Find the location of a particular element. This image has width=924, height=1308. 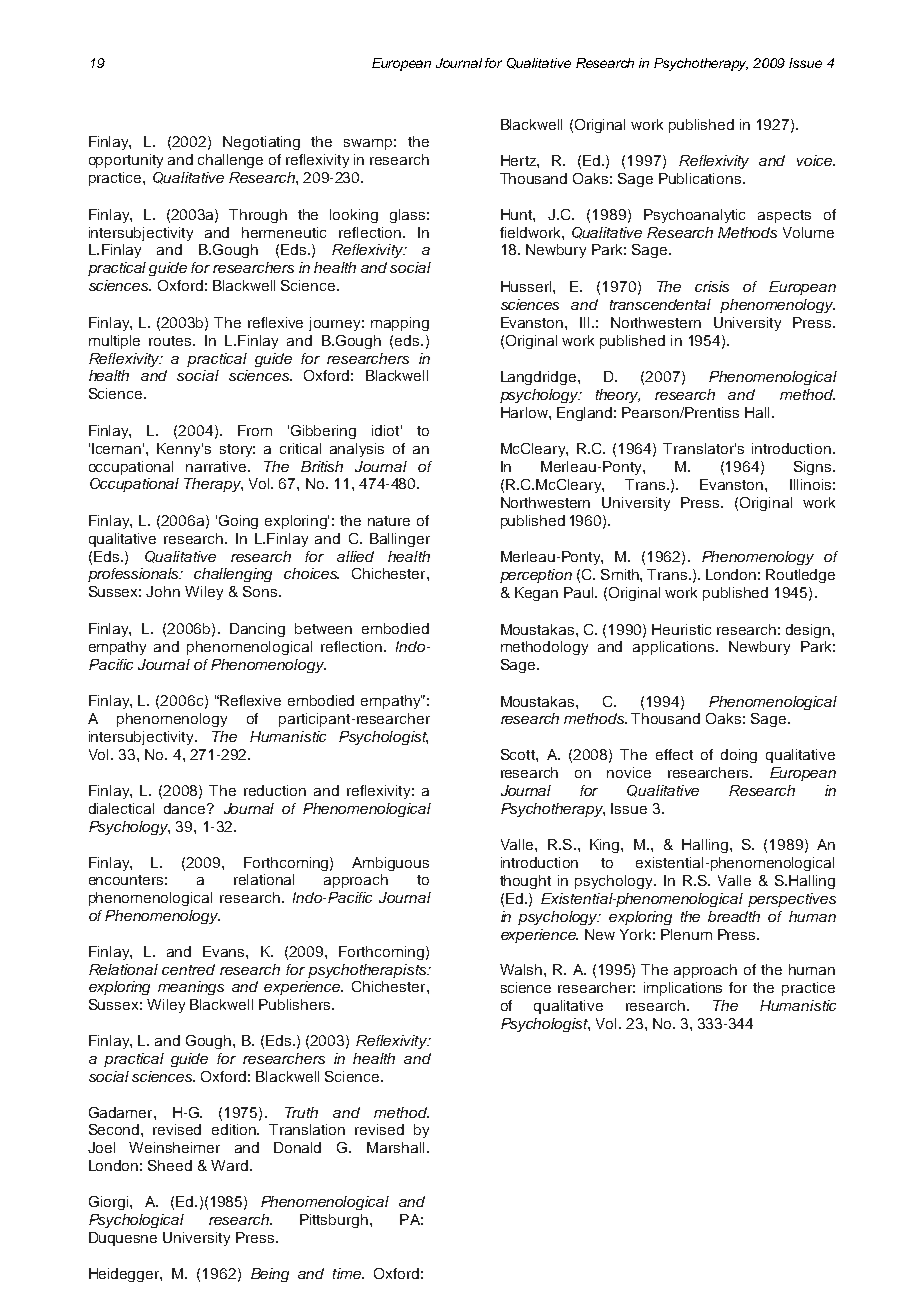

Ballinger is located at coordinates (400, 540).
